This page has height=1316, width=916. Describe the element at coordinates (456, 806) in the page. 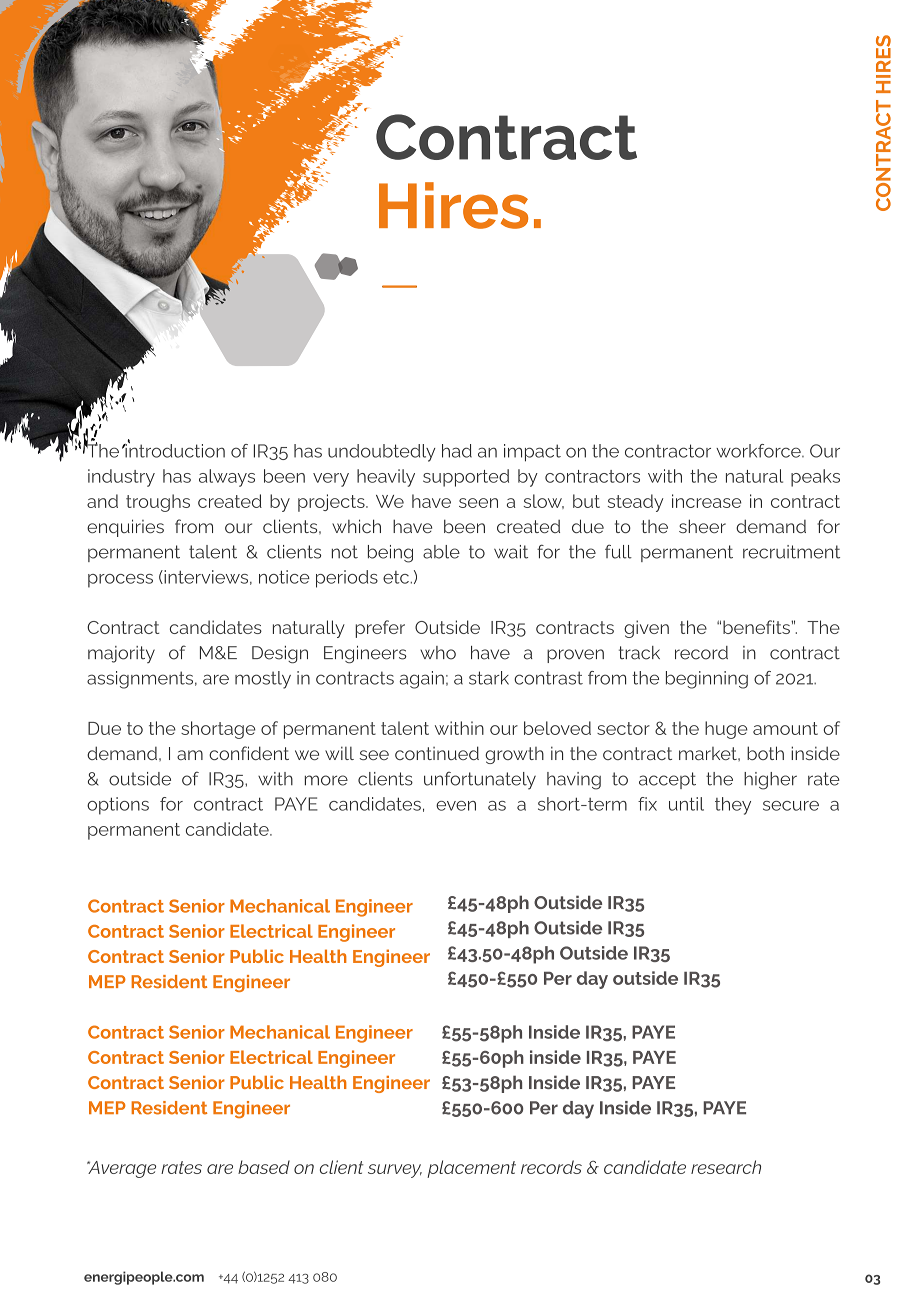

I see `even` at that location.
